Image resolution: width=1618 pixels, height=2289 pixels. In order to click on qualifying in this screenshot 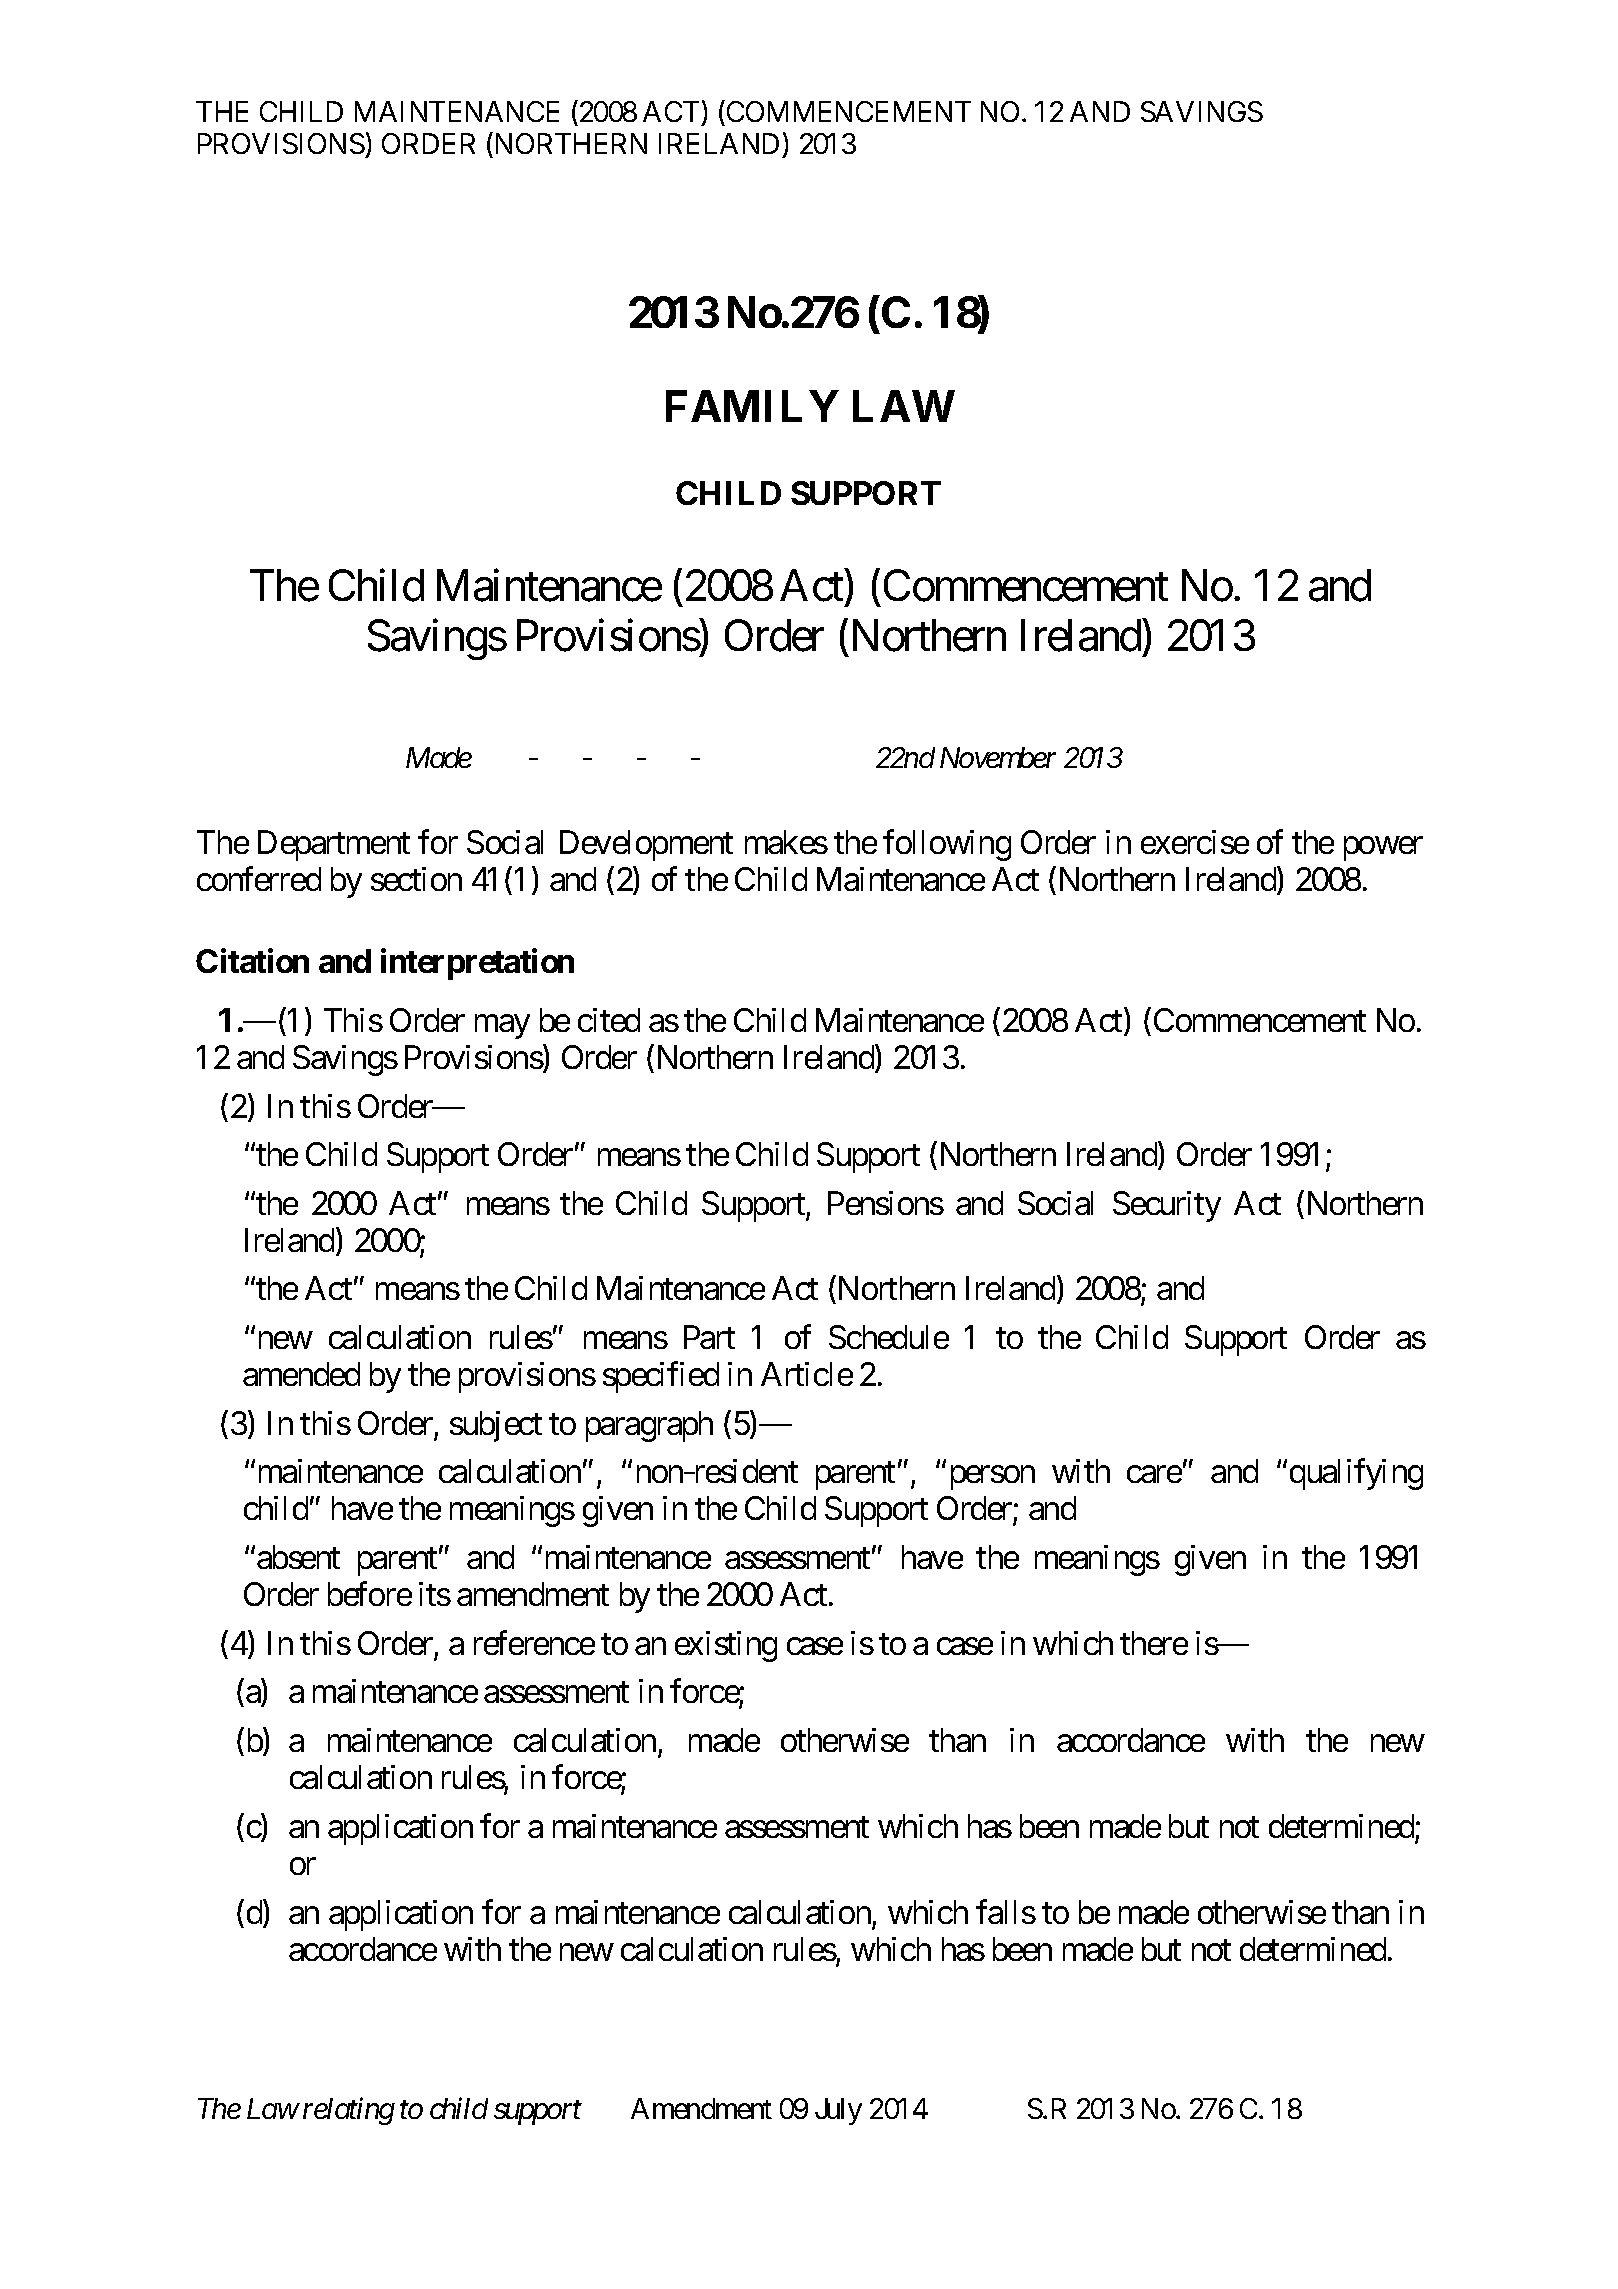, I will do `click(1356, 1474)`.
